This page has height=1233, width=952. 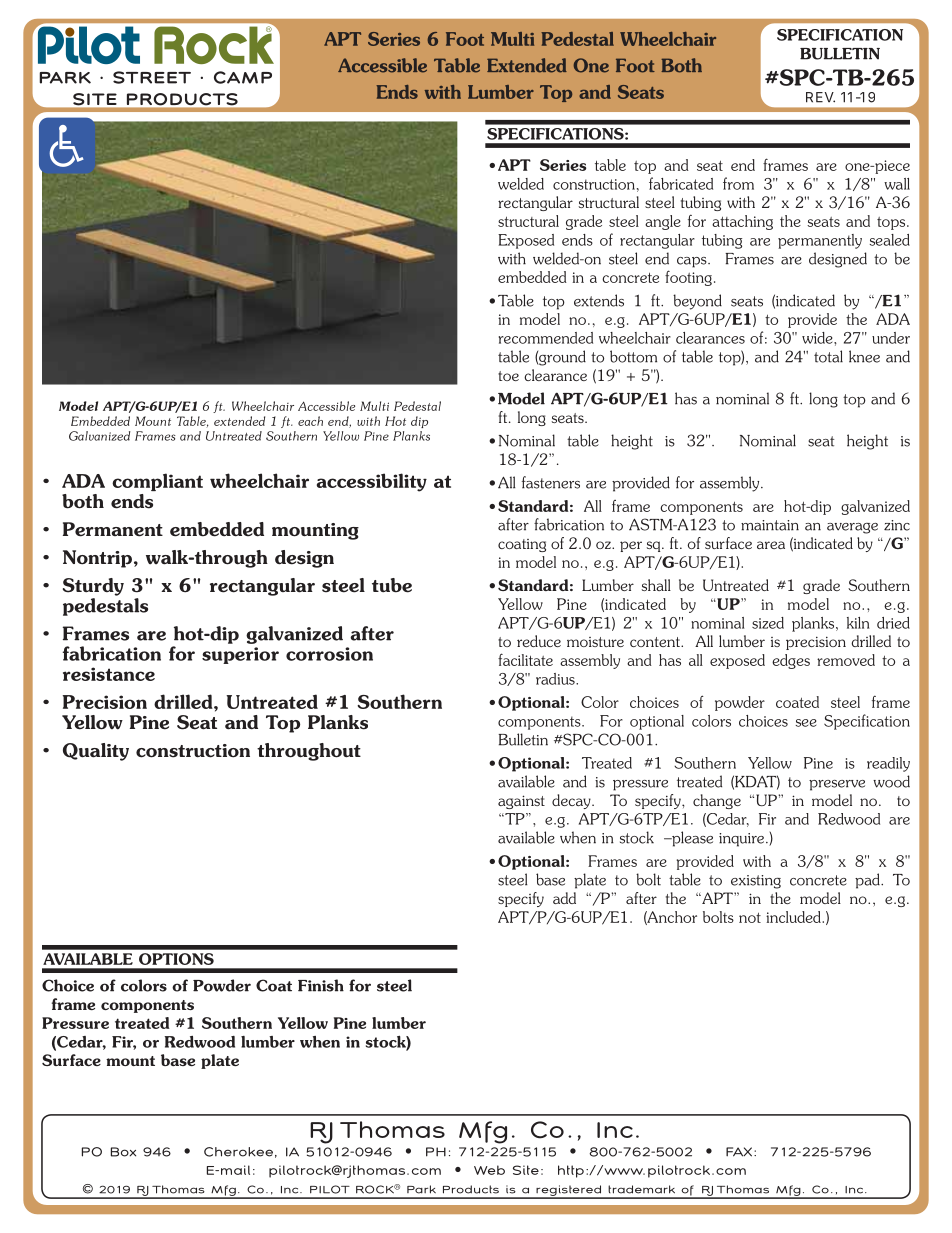 I want to click on Web, so click(x=489, y=1170).
